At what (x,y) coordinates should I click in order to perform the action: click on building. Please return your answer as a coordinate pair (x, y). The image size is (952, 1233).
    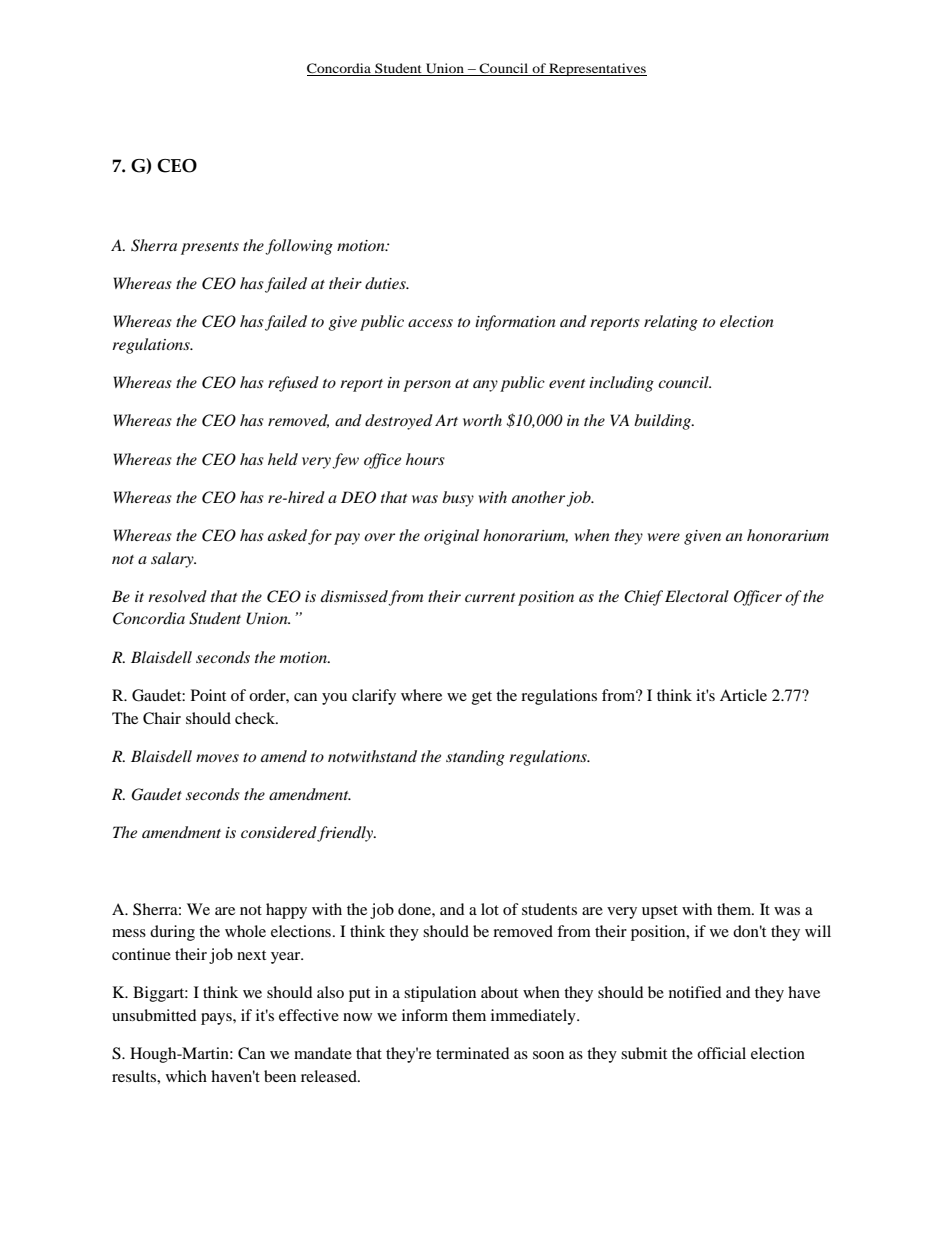
    Looking at the image, I should click on (663, 422).
